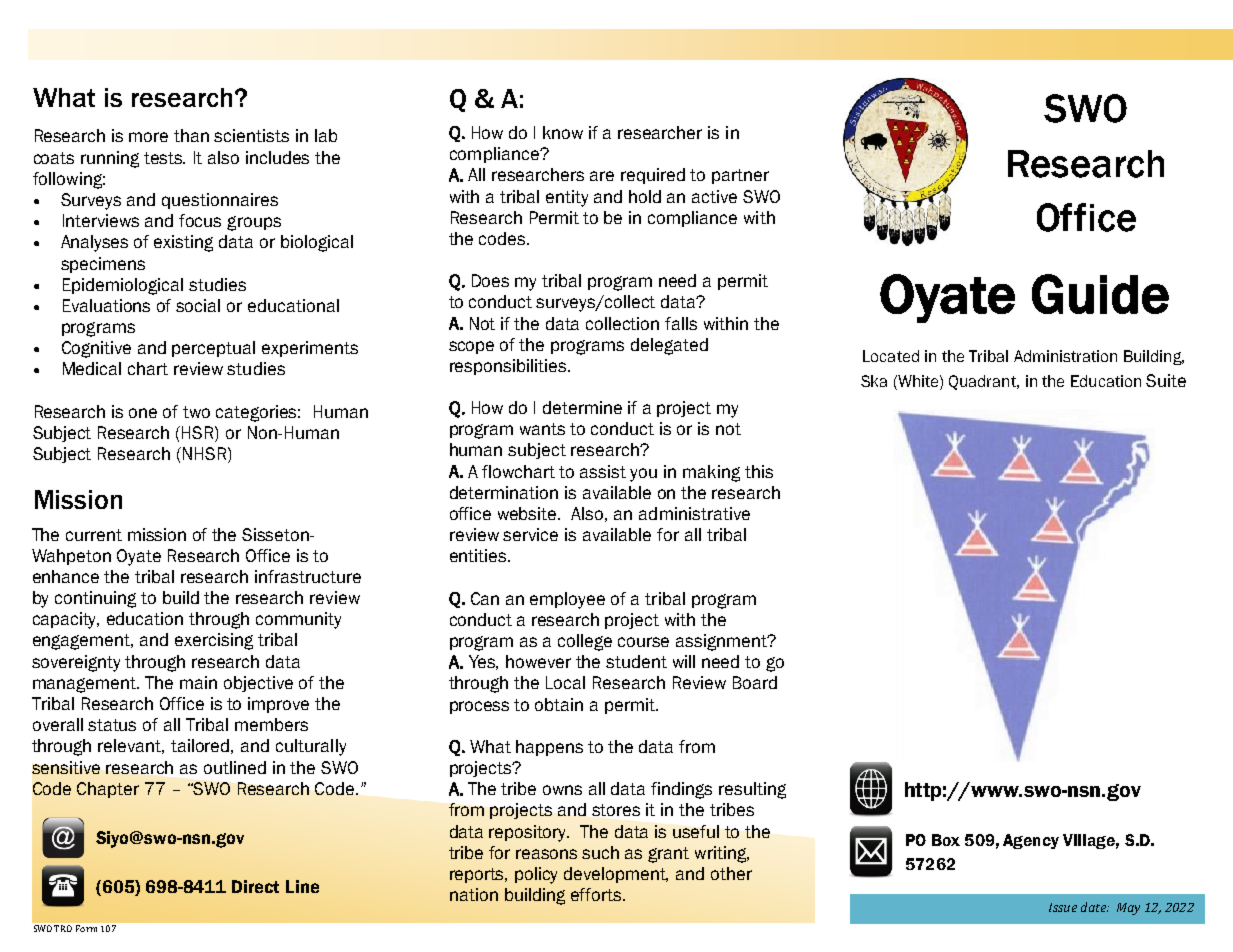 The width and height of the page is (1233, 952). Describe the element at coordinates (255, 886) in the page. I see `Direct` at that location.
